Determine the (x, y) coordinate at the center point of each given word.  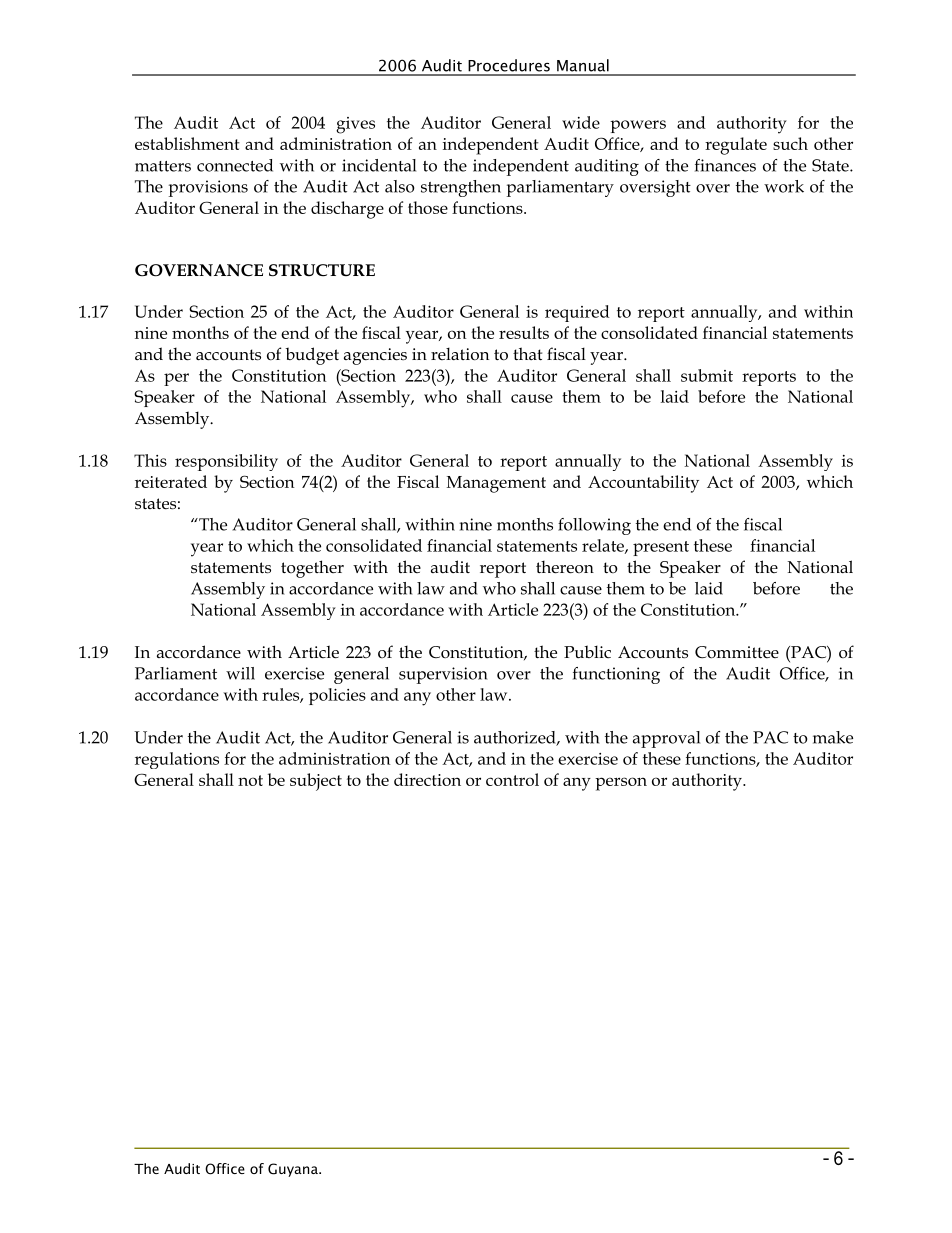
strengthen (461, 188)
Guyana (294, 1170)
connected (235, 165)
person (621, 784)
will (240, 673)
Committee (737, 652)
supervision (443, 675)
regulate (736, 146)
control (512, 779)
